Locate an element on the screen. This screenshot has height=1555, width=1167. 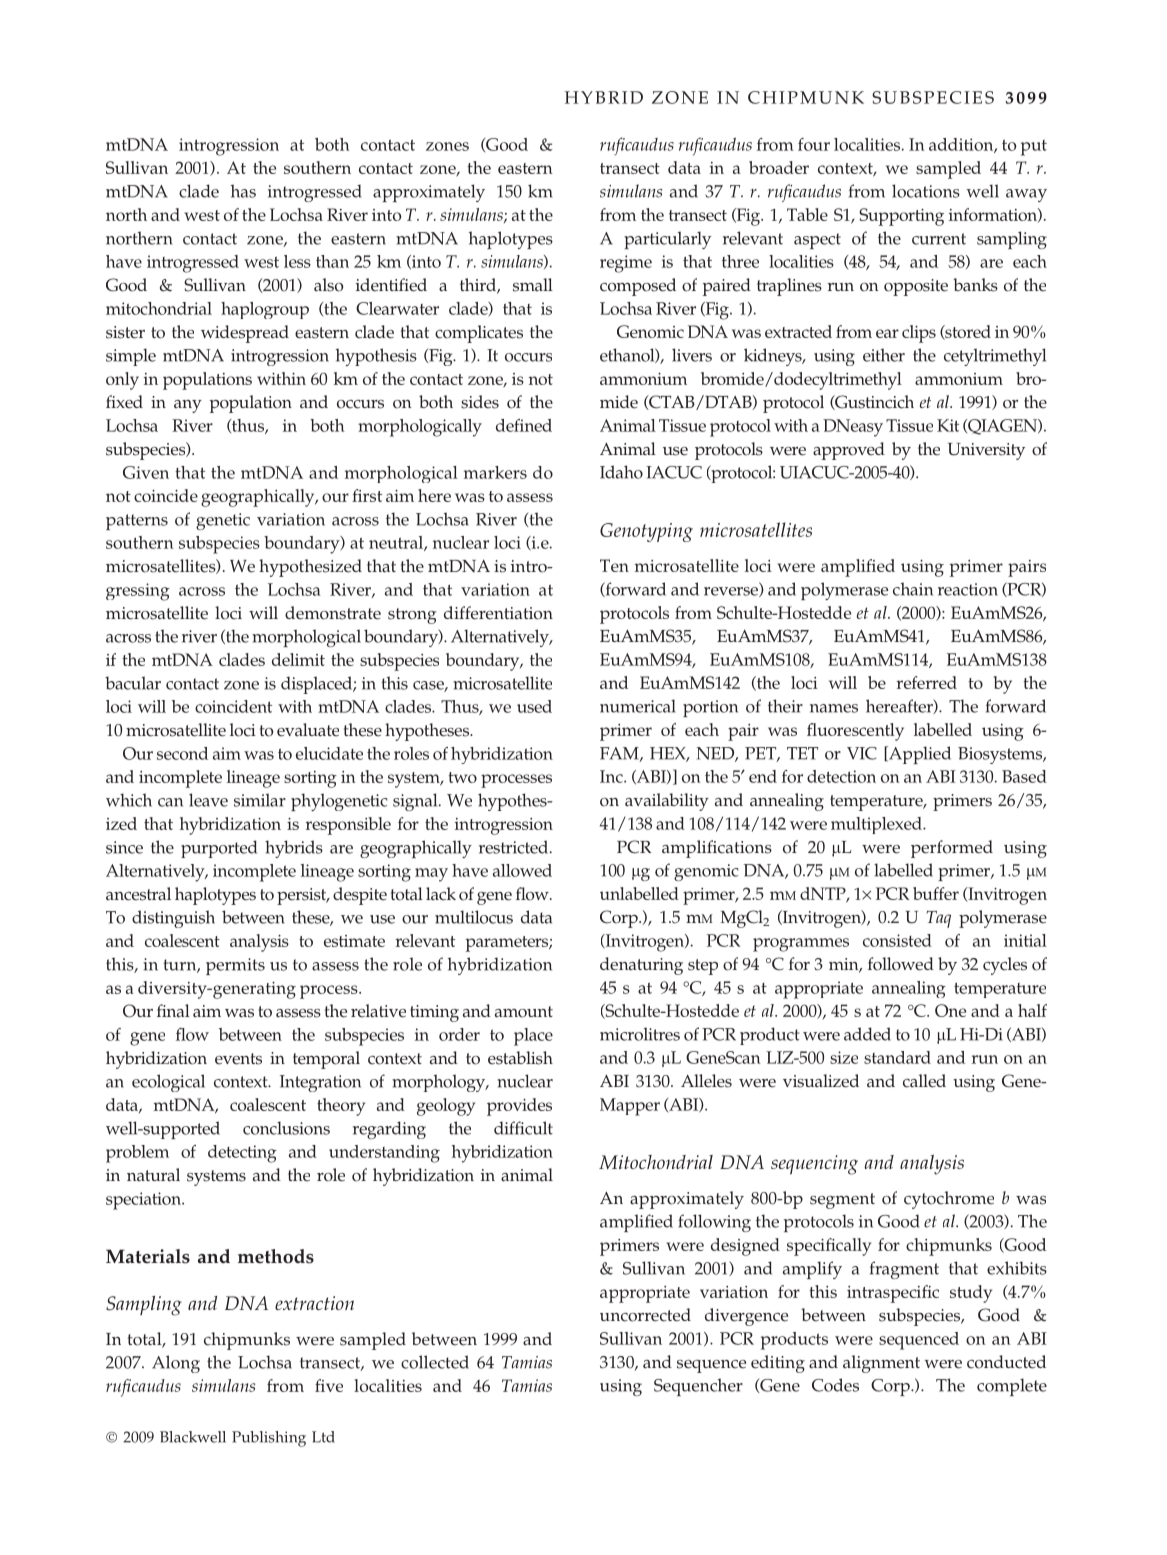
Publishing is located at coordinates (269, 1439).
